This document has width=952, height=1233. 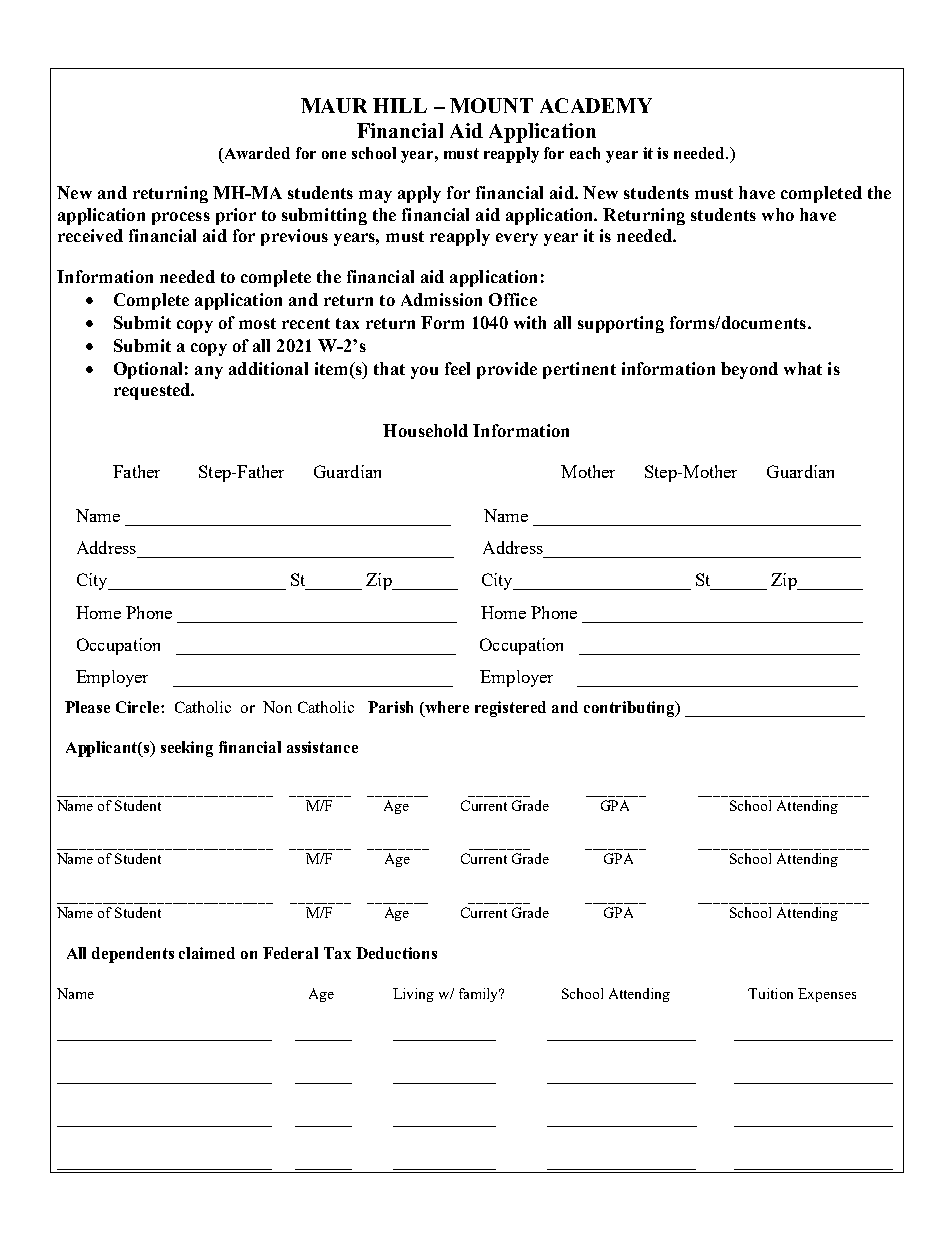 What do you see at coordinates (491, 105) in the document?
I see `MOUNT` at bounding box center [491, 105].
